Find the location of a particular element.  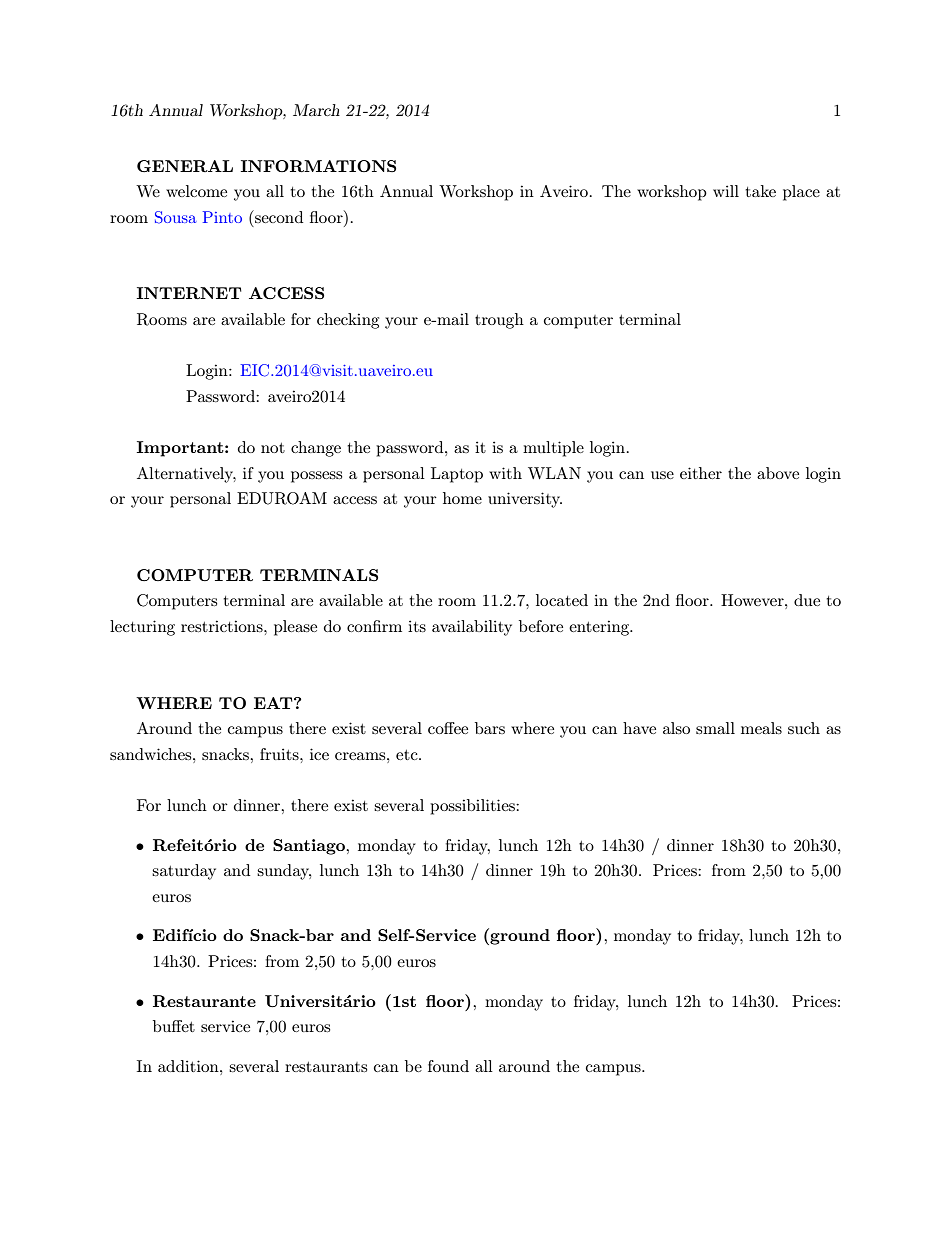

GENERAL is located at coordinates (185, 166).
